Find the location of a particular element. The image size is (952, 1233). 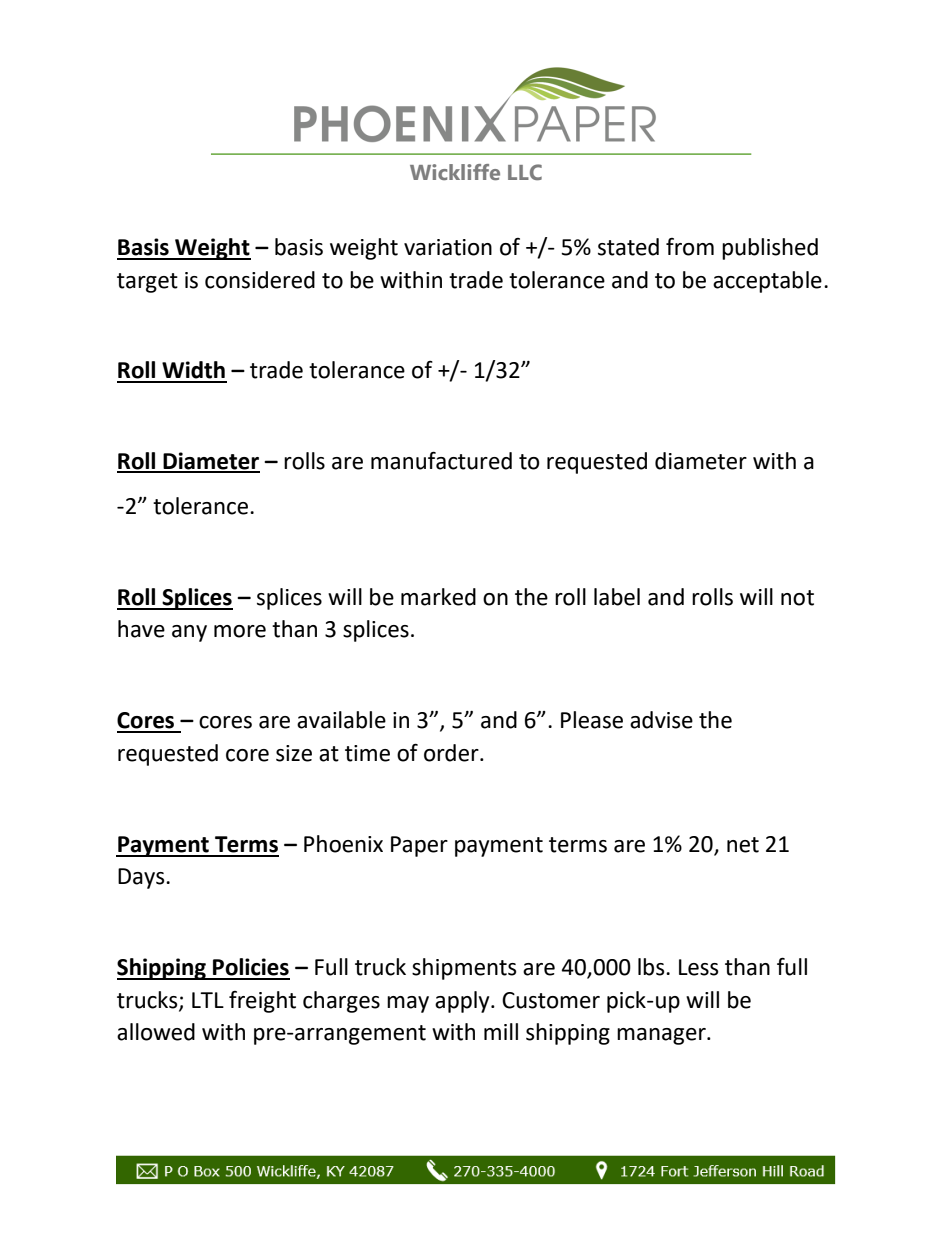

target is located at coordinates (147, 283).
